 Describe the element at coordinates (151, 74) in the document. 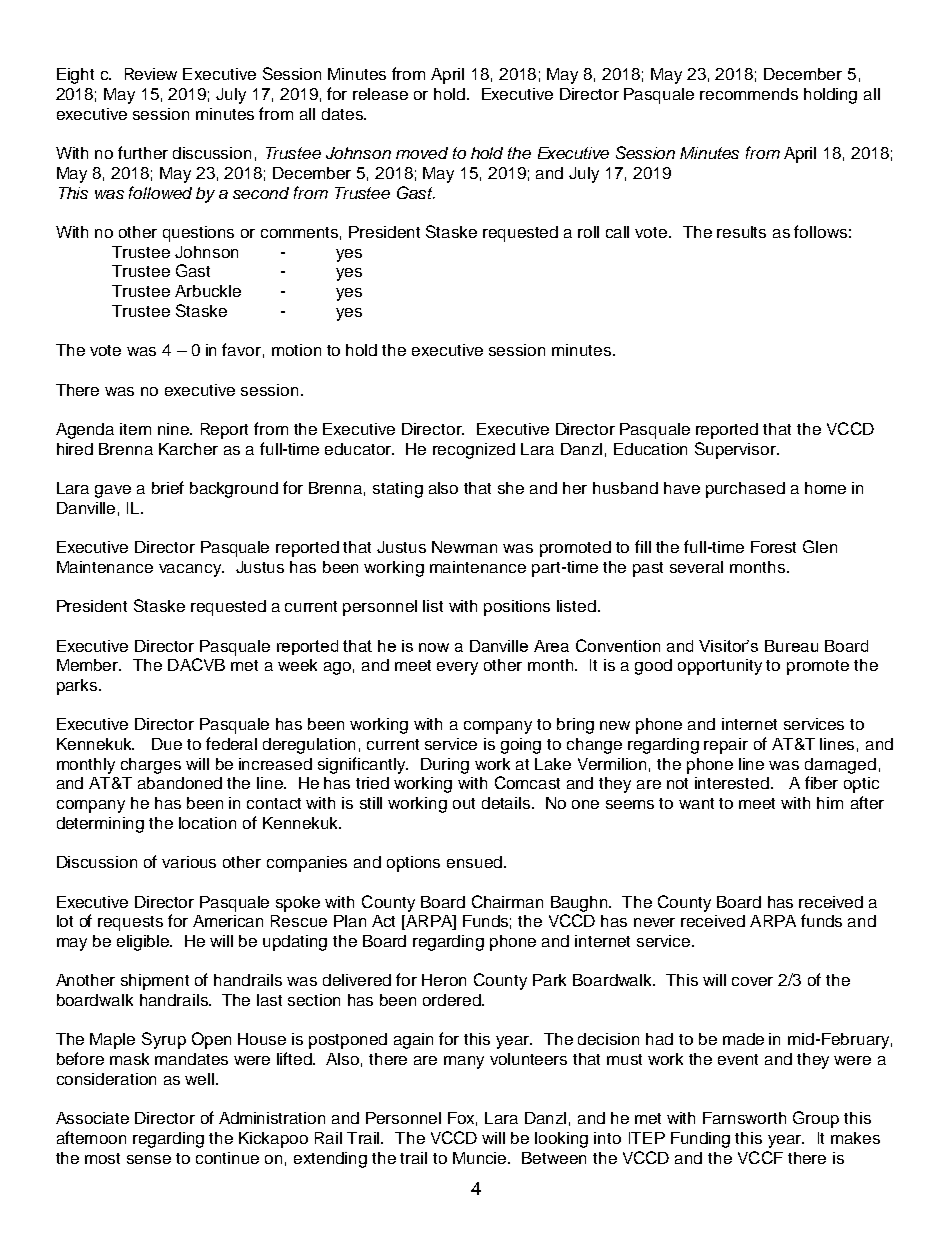

I see `Review` at that location.
